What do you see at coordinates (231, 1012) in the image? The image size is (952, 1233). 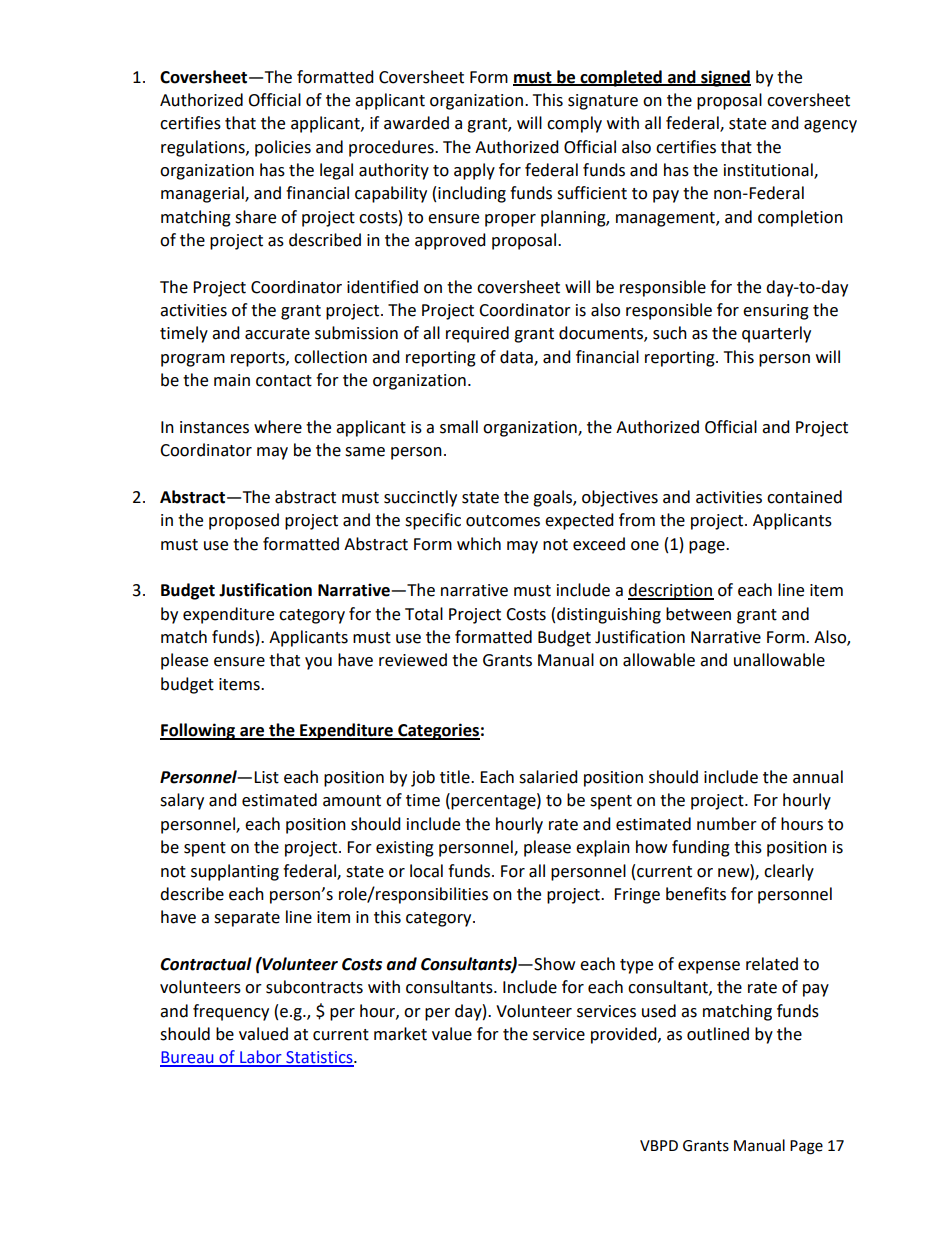 I see `frequency` at bounding box center [231, 1012].
